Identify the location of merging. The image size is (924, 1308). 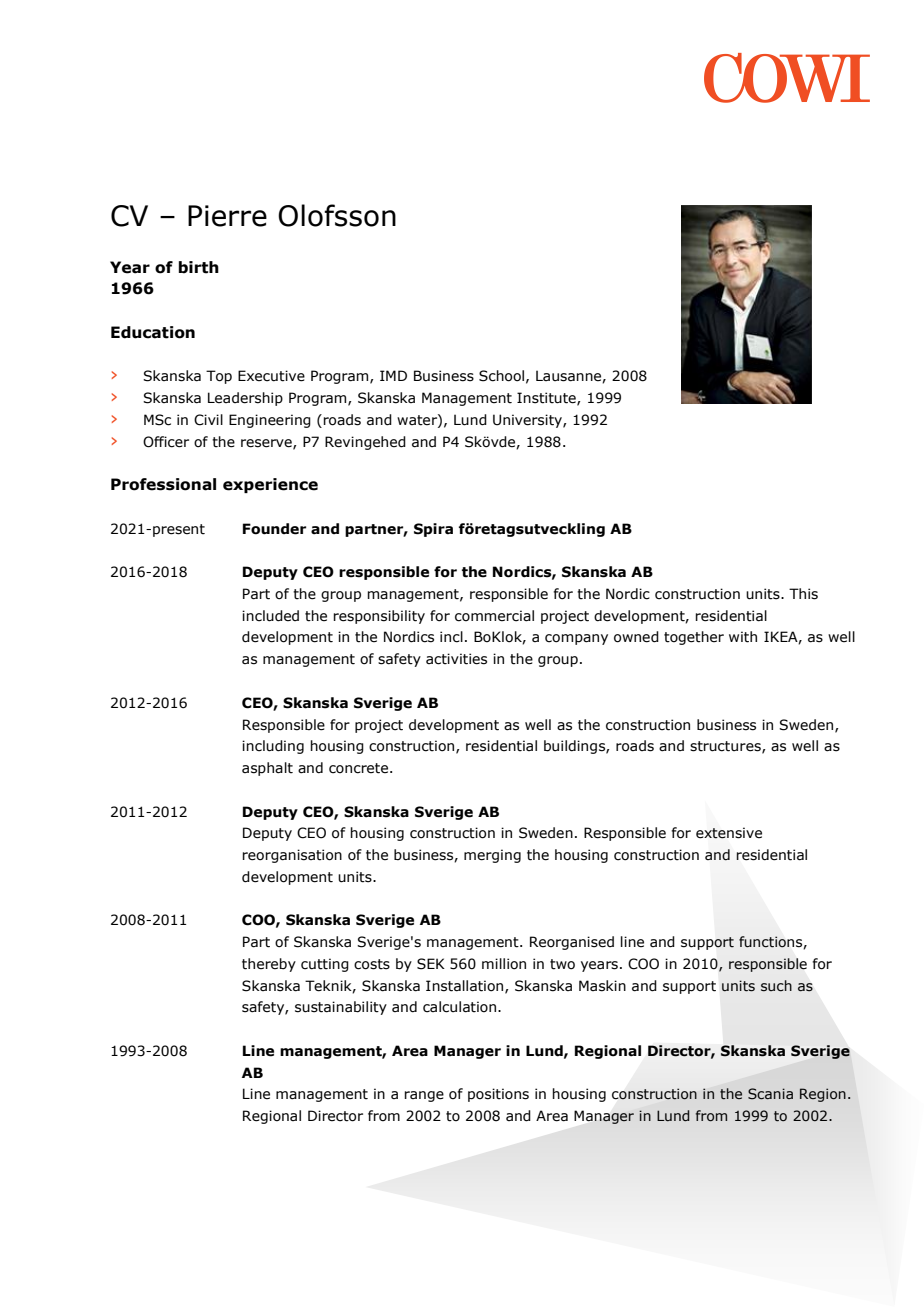
(492, 856).
